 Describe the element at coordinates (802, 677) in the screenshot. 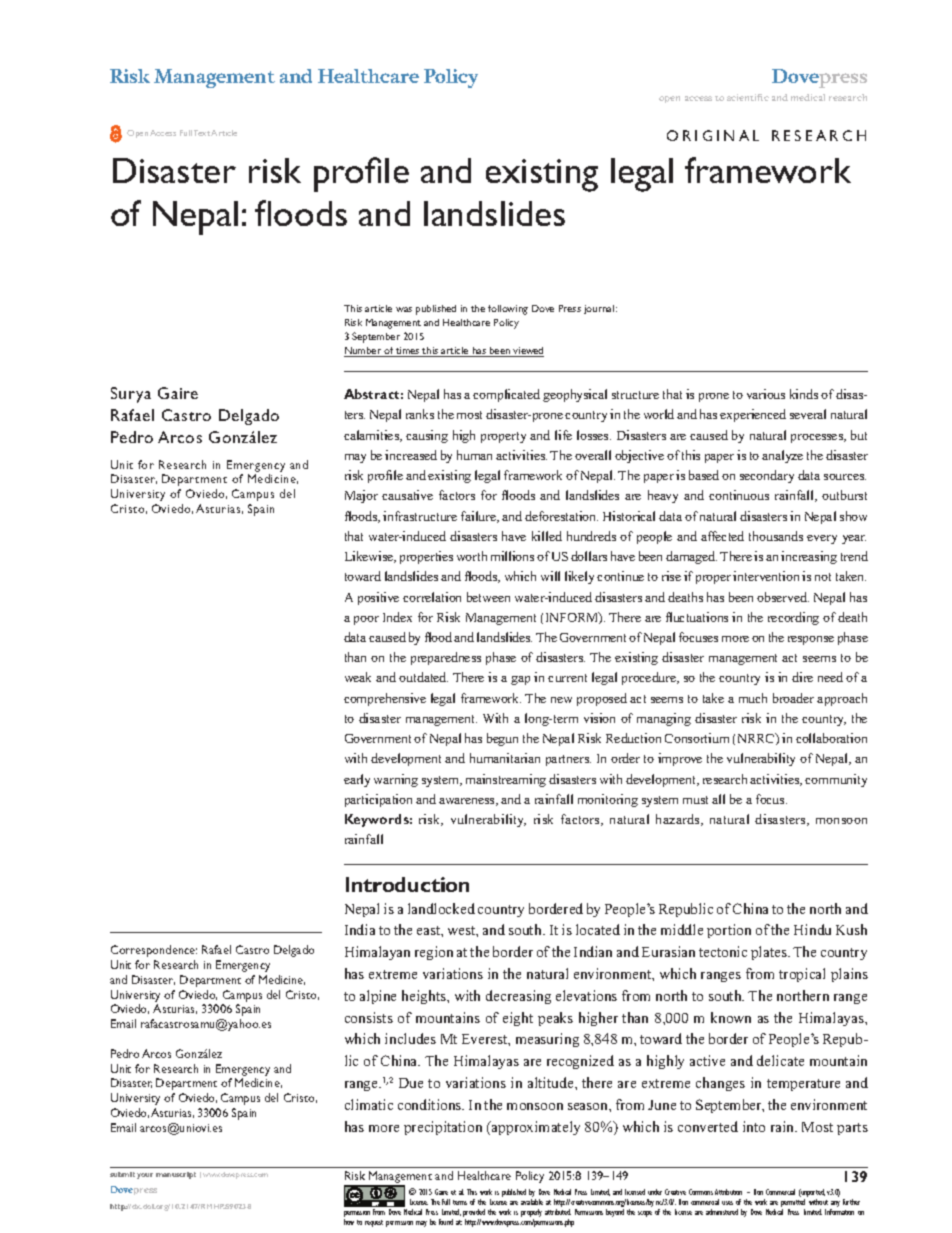

I see `dire` at that location.
